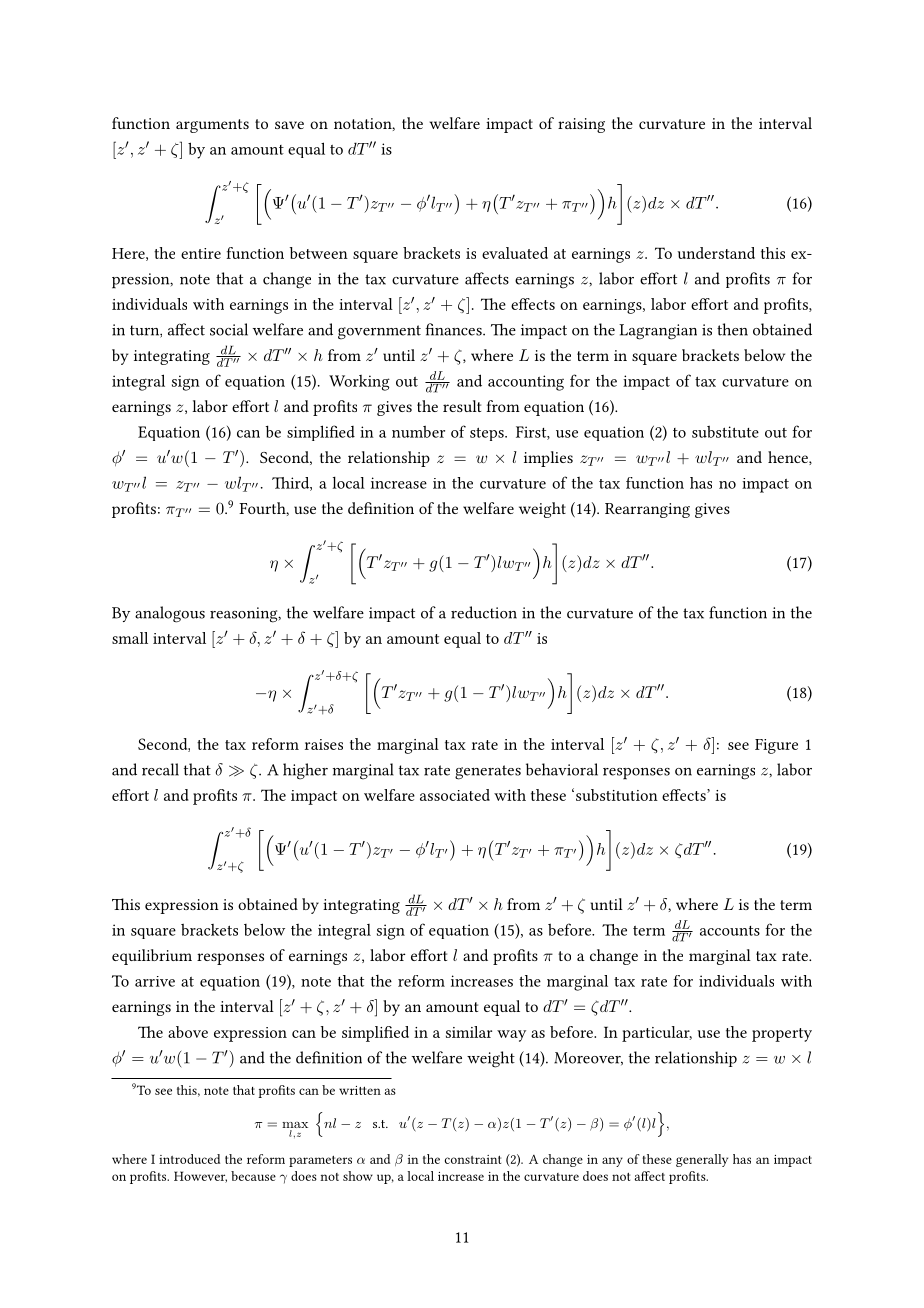  I want to click on introduced, so click(189, 1159).
